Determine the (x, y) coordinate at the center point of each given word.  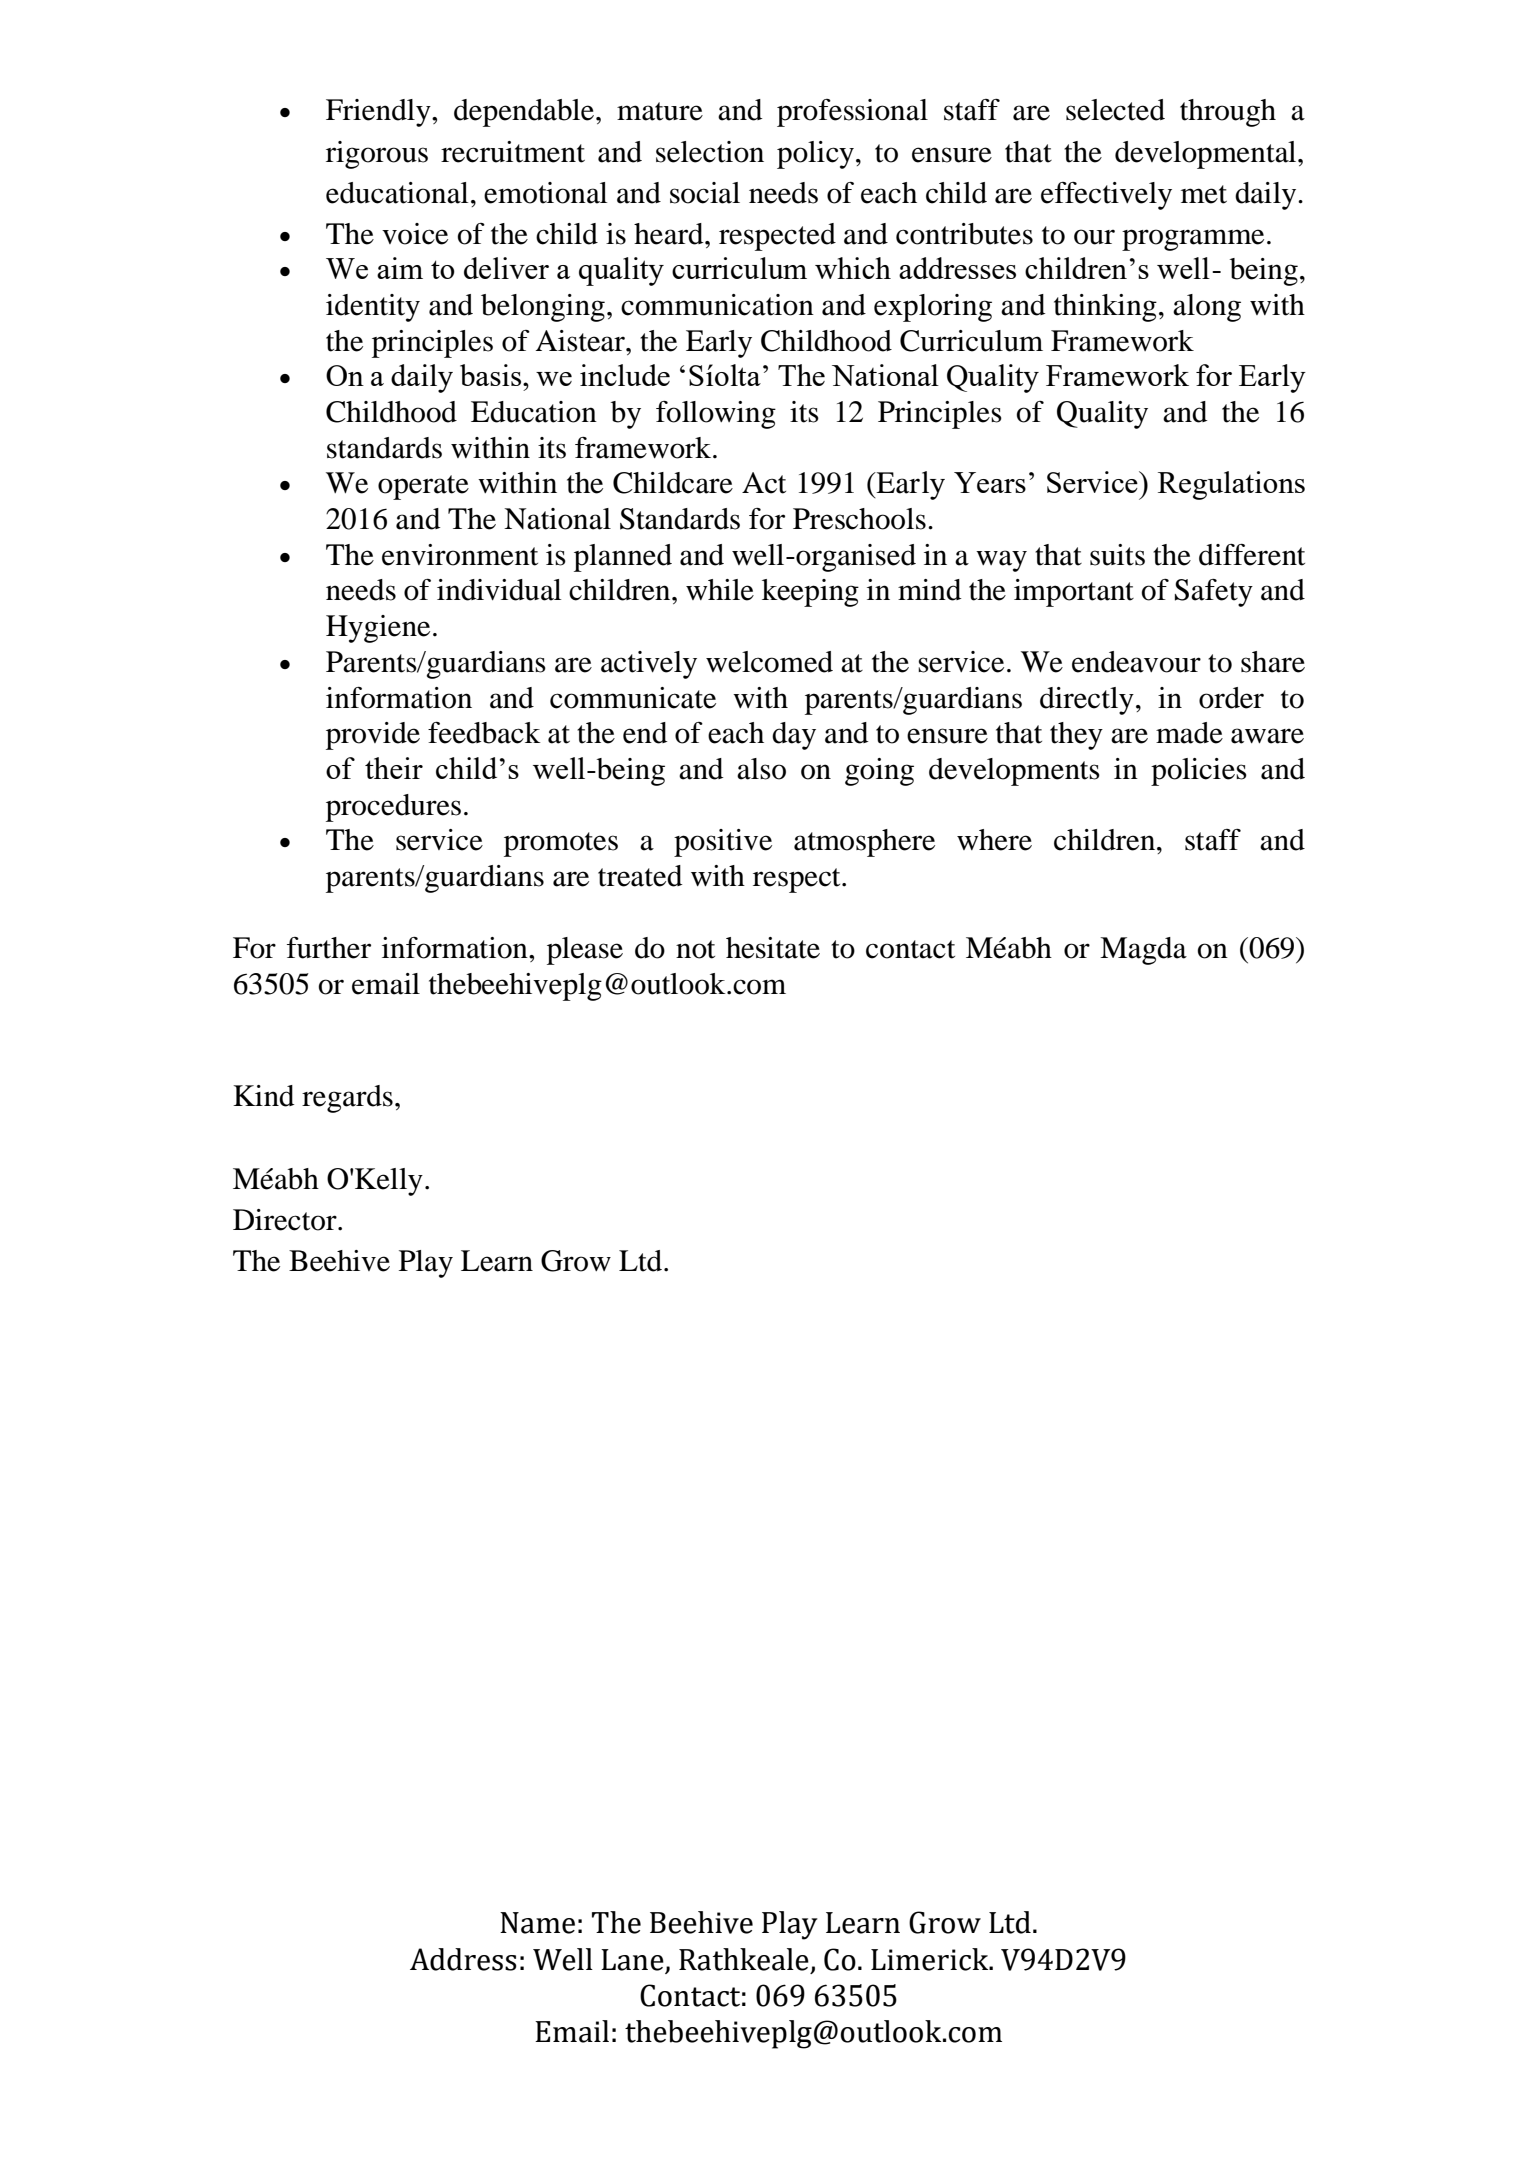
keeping (810, 593)
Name (537, 1923)
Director (286, 1220)
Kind (263, 1096)
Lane (633, 1961)
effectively (1106, 196)
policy (815, 155)
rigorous (377, 155)
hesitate (773, 948)
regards (347, 1099)
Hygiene (378, 629)
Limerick (931, 1959)
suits (1117, 555)
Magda (1143, 951)
